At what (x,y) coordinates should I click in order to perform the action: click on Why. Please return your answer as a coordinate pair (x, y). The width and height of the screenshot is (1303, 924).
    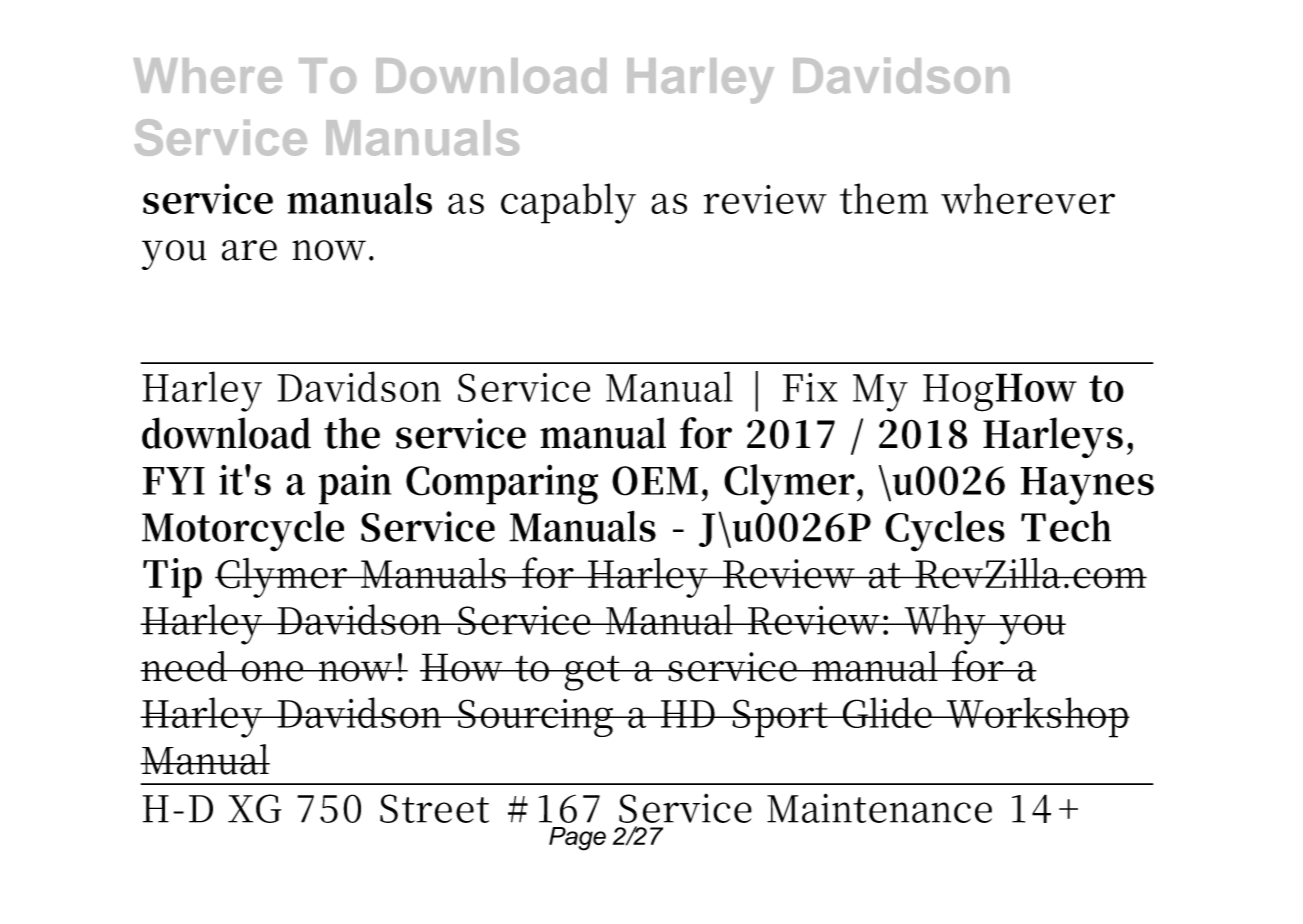
    Looking at the image, I should click on (944, 624).
